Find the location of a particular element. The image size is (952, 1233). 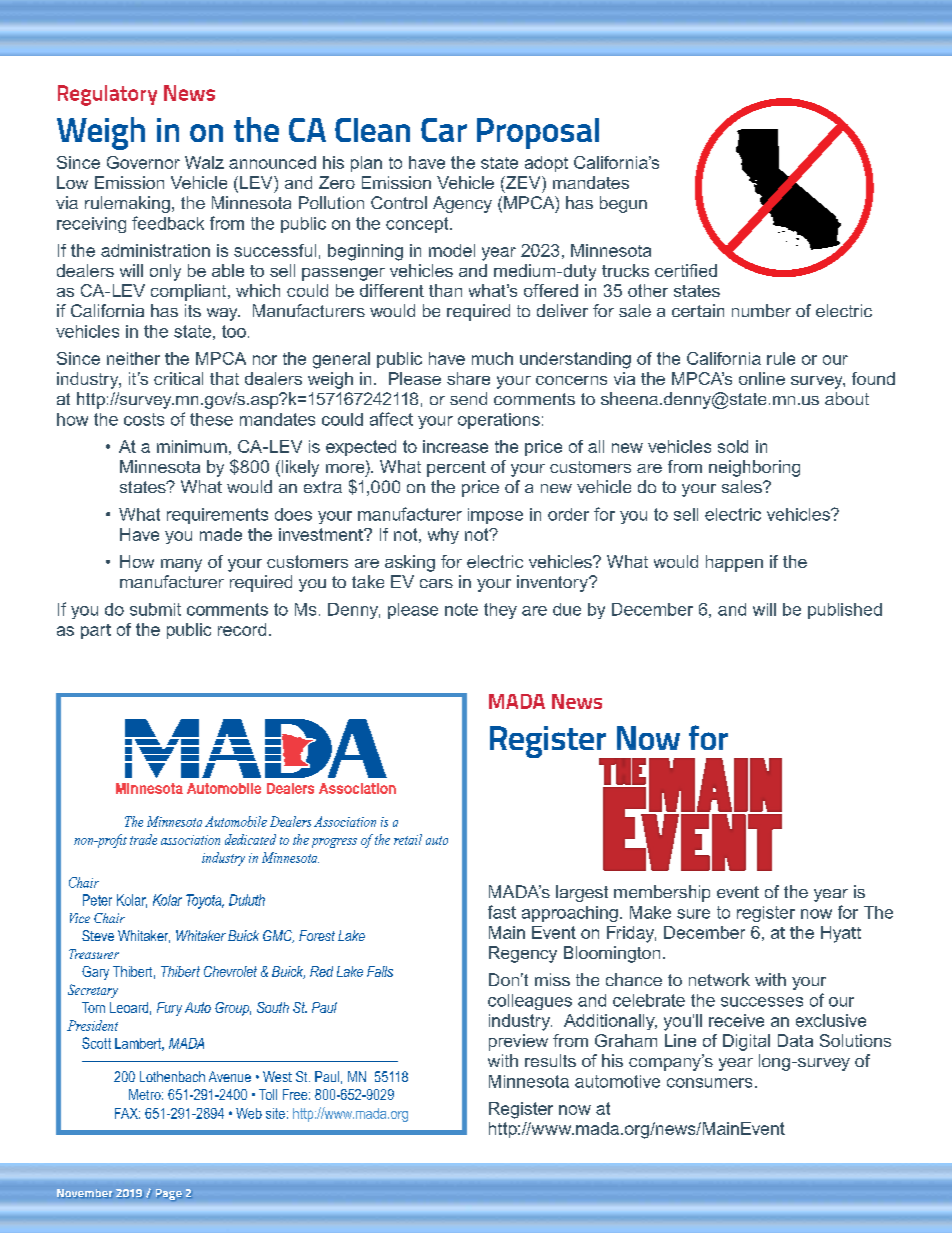

published is located at coordinates (845, 611).
